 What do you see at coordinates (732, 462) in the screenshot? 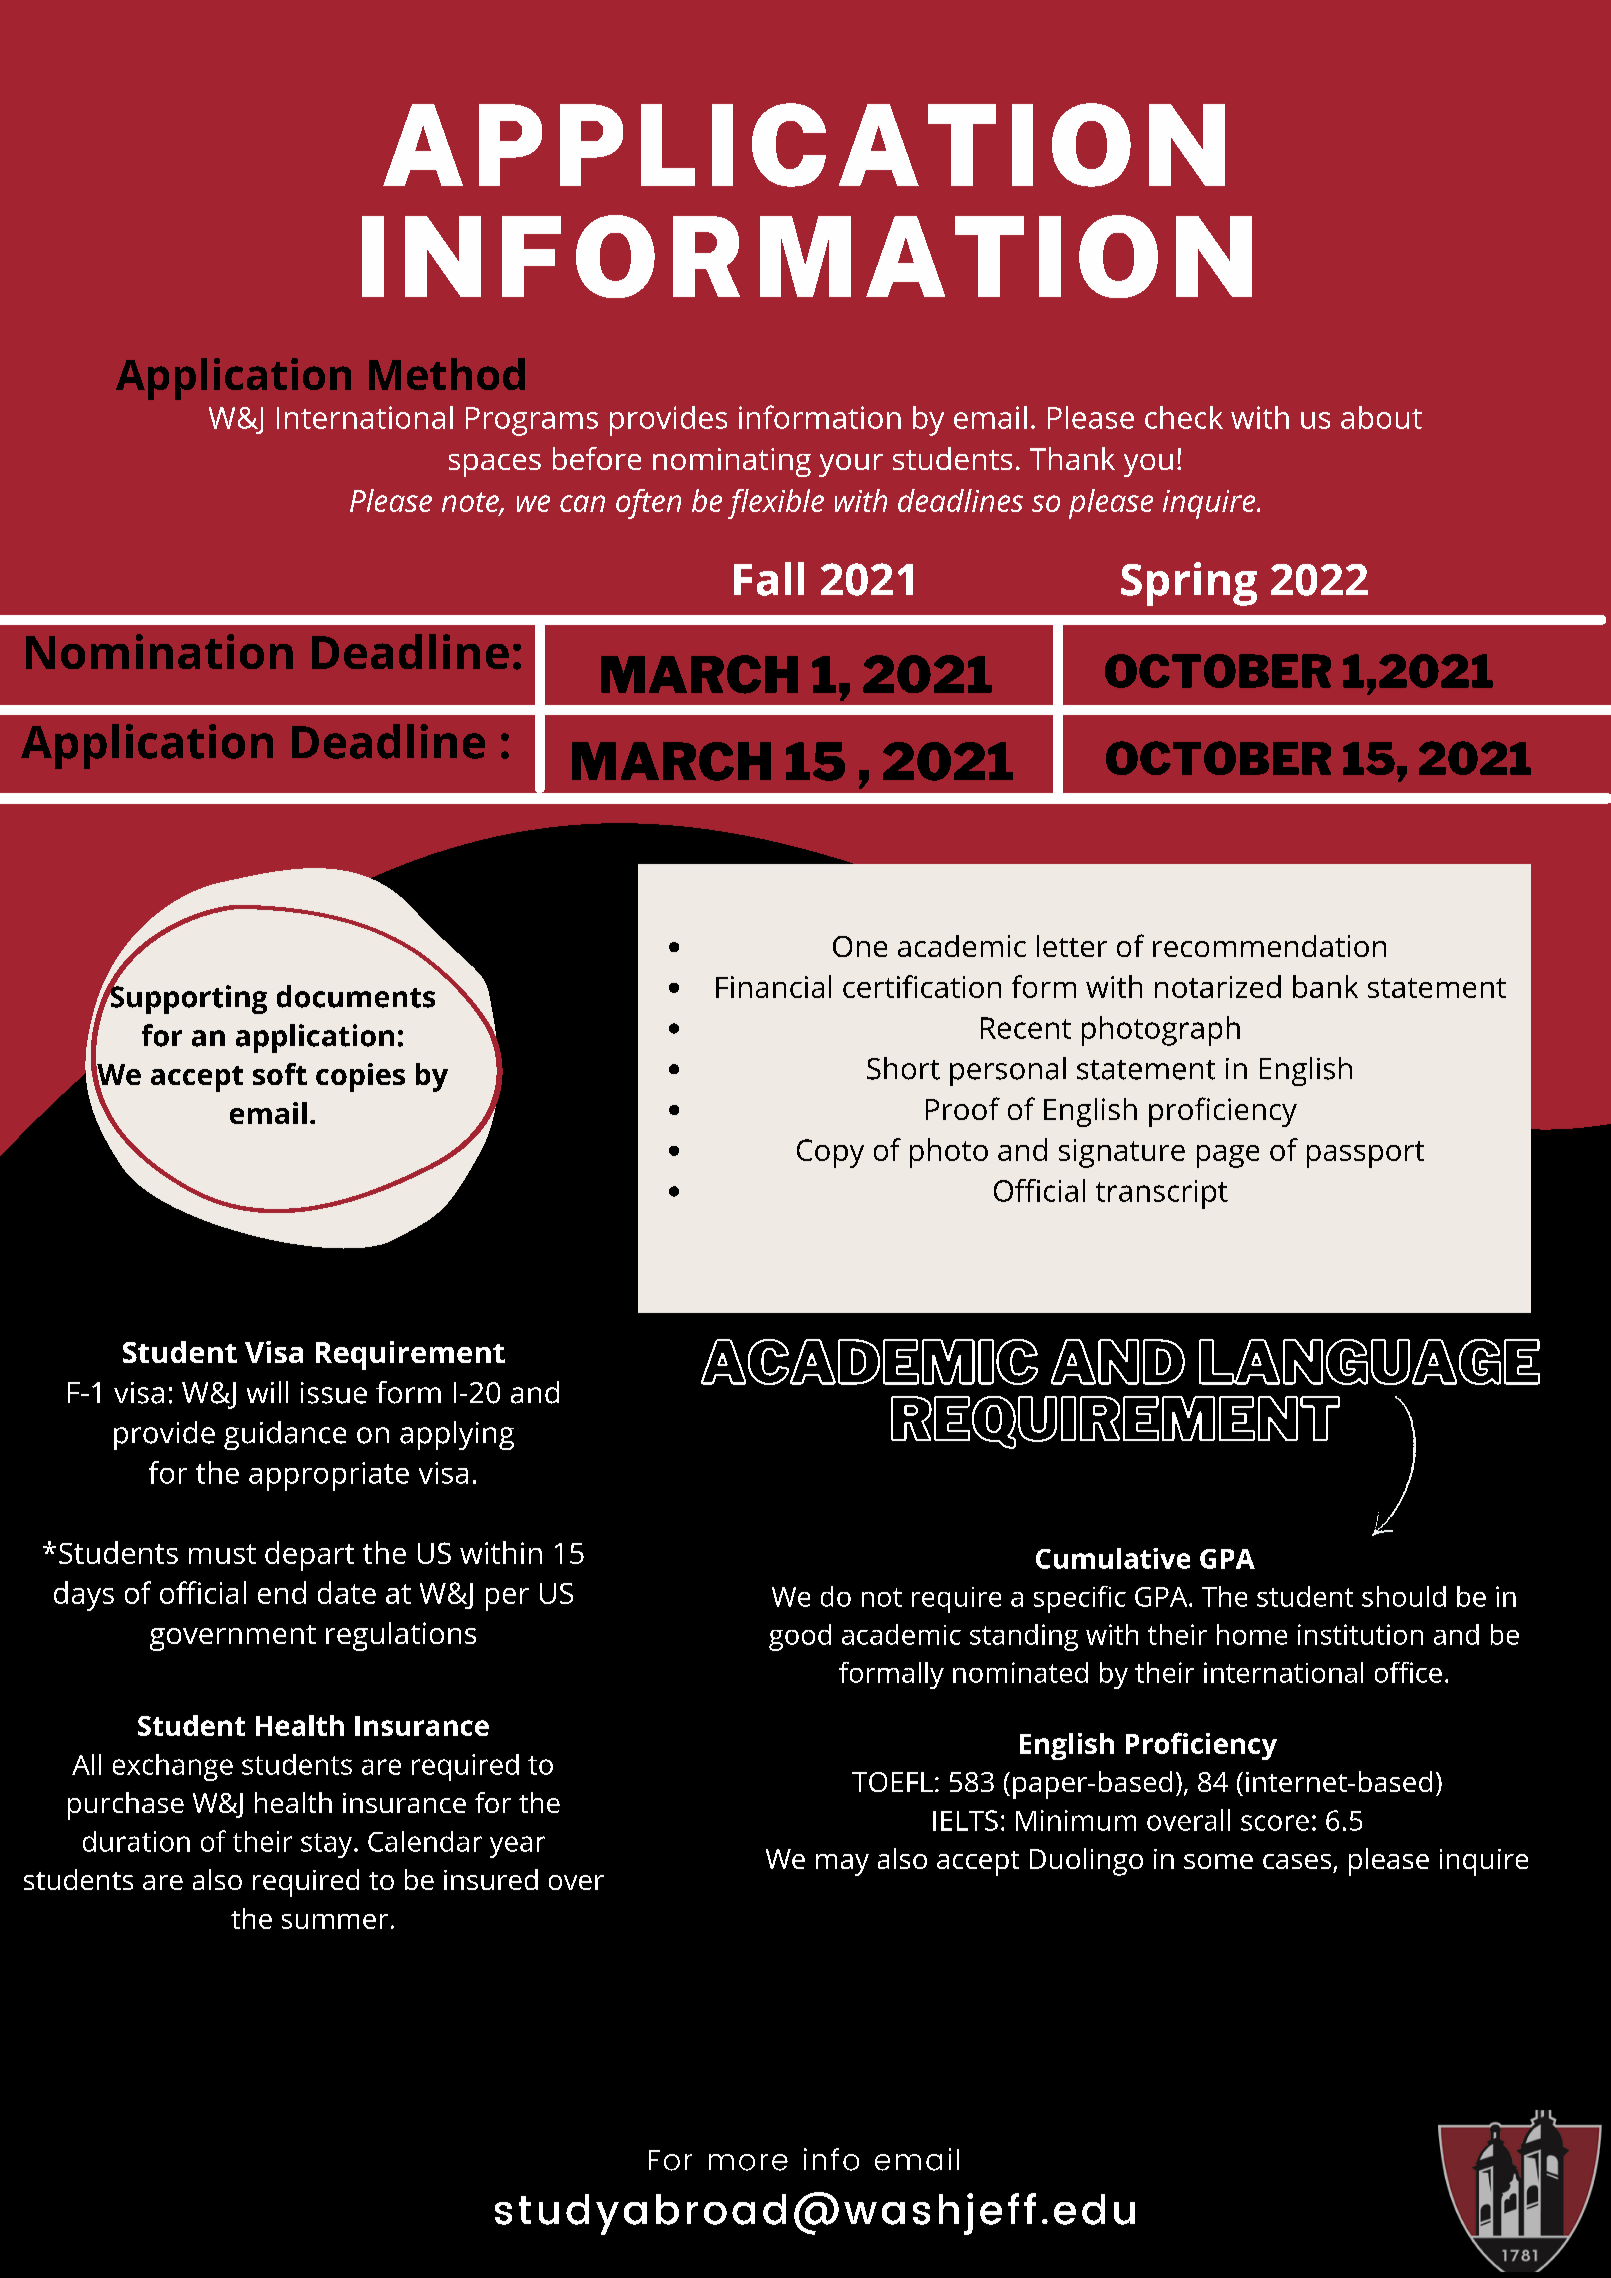
I see `nominating` at bounding box center [732, 462].
